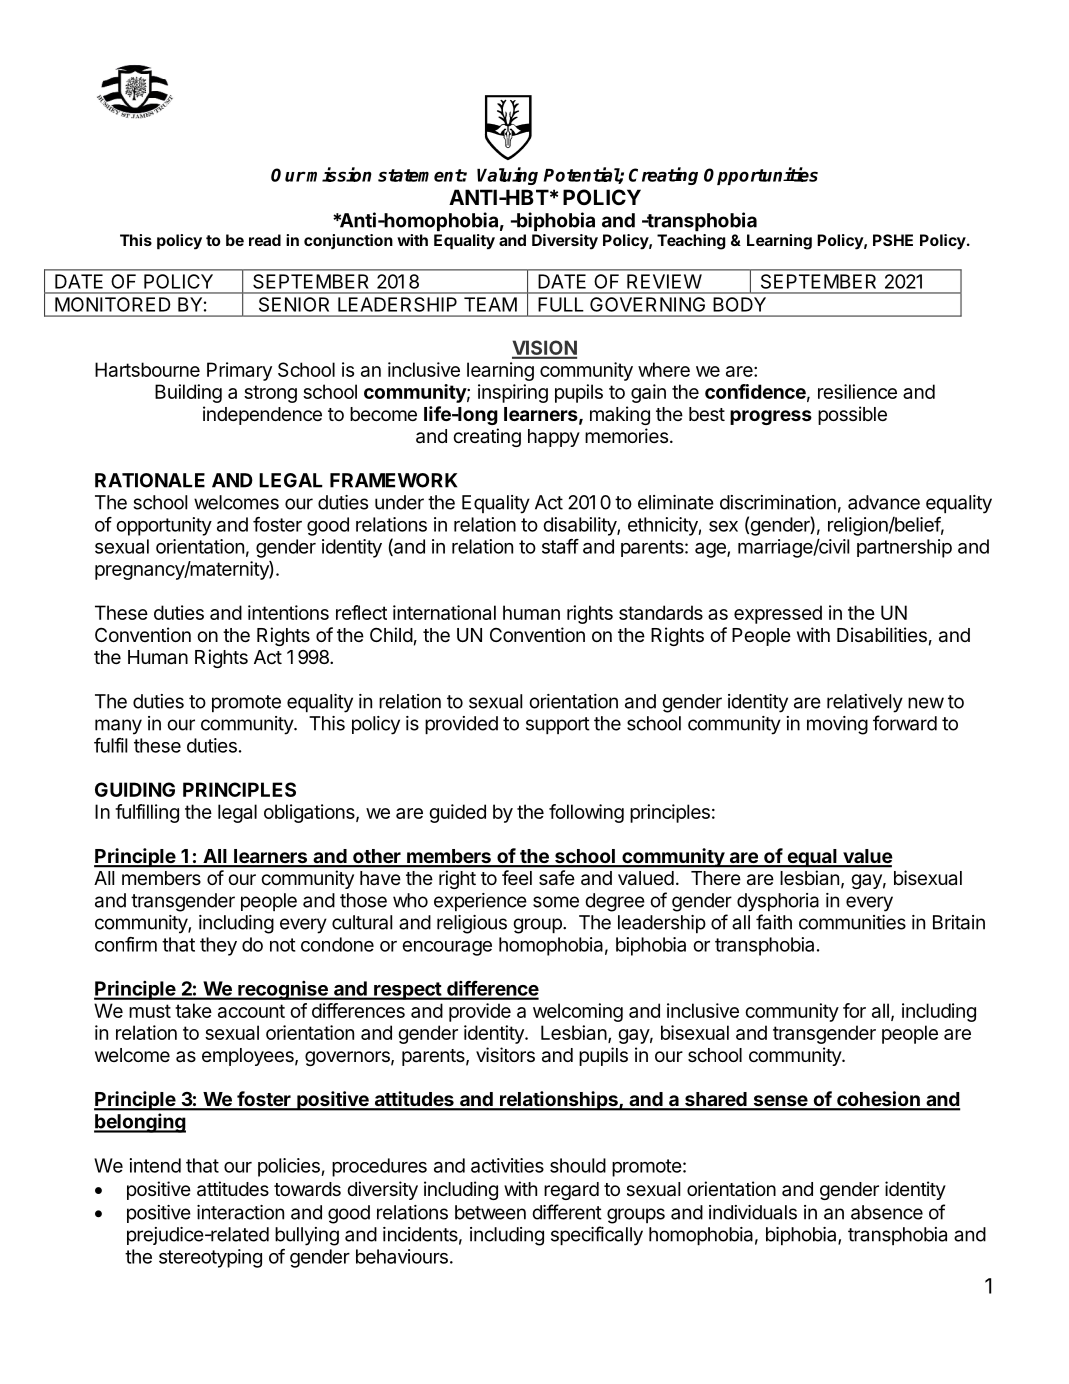  I want to click on interaction, so click(240, 1212).
